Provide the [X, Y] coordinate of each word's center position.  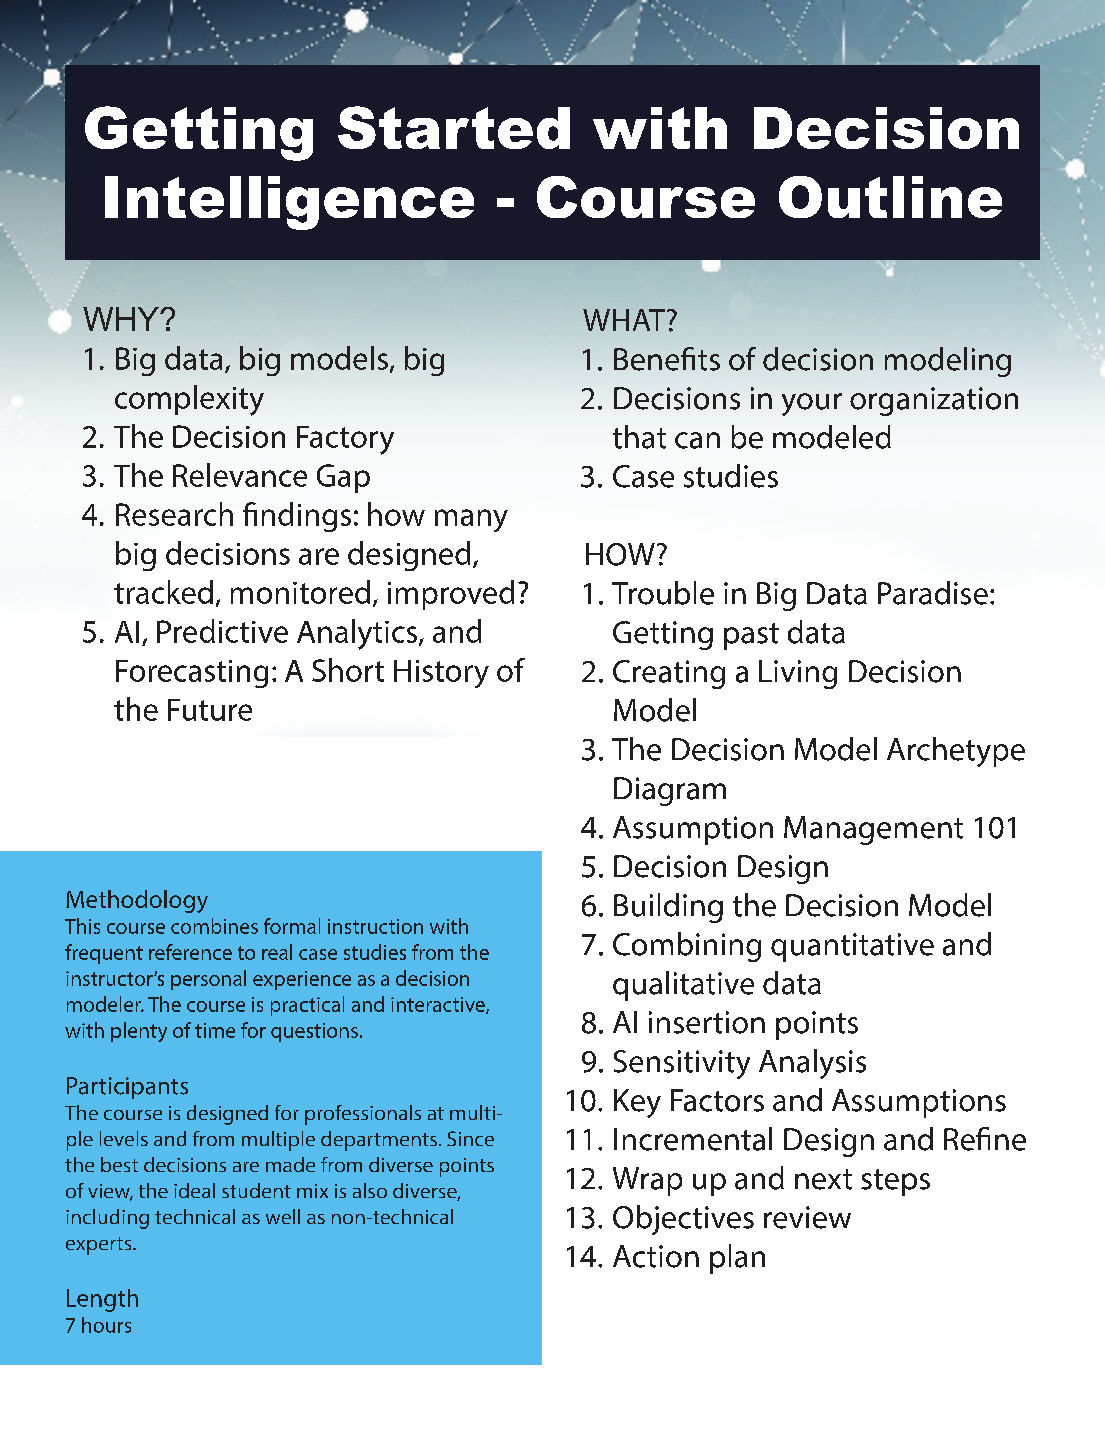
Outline [890, 197]
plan [737, 1259]
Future [210, 710]
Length [102, 1300]
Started [454, 127]
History [441, 674]
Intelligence [289, 203]
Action [656, 1256]
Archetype [956, 752]
